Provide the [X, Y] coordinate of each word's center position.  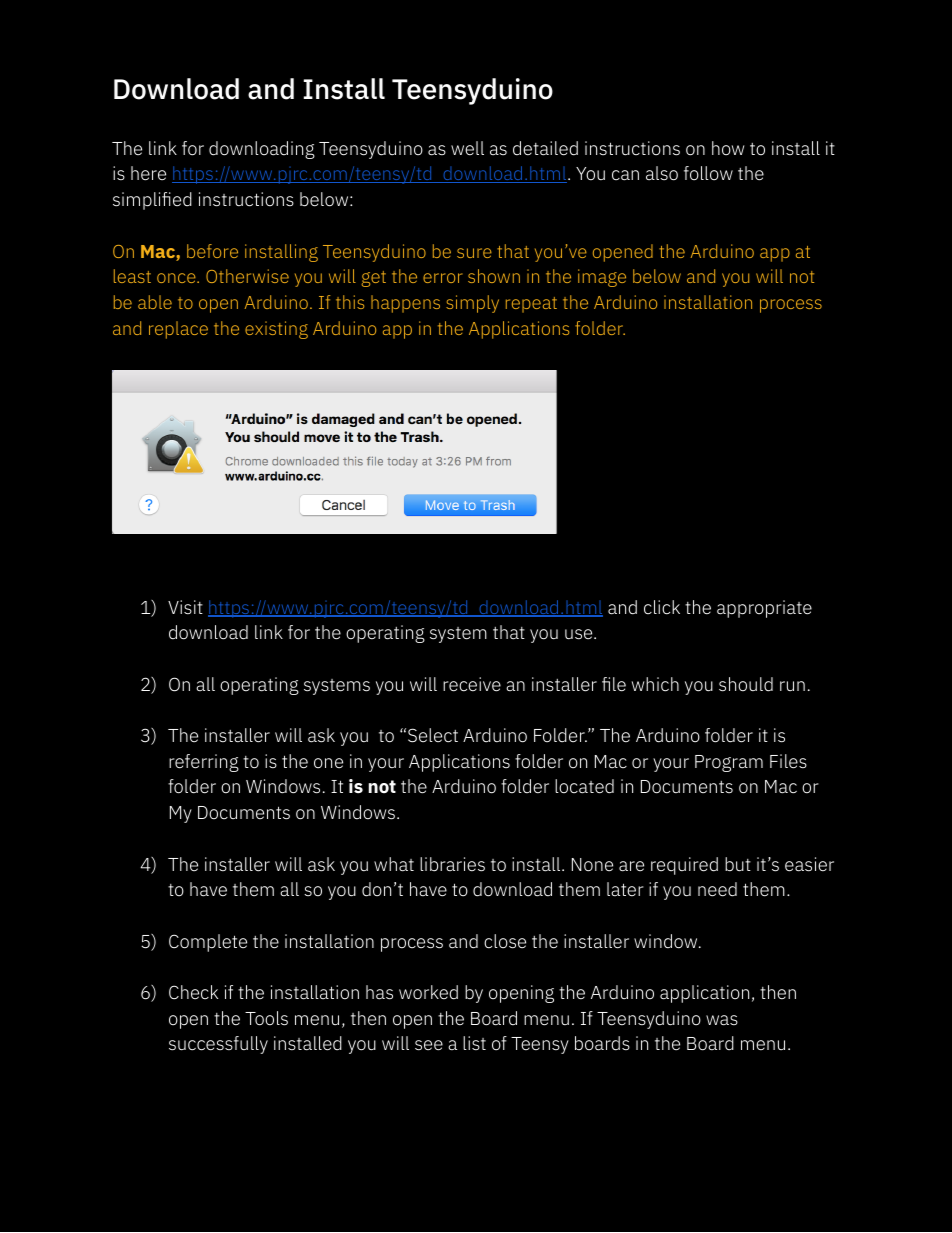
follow [708, 173]
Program [729, 763]
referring [204, 763]
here [148, 173]
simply [472, 304]
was [722, 1020]
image [602, 278]
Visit [185, 607]
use [580, 634]
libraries [452, 864]
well [467, 148]
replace [178, 330]
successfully [218, 1045]
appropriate [764, 609]
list [474, 1043]
